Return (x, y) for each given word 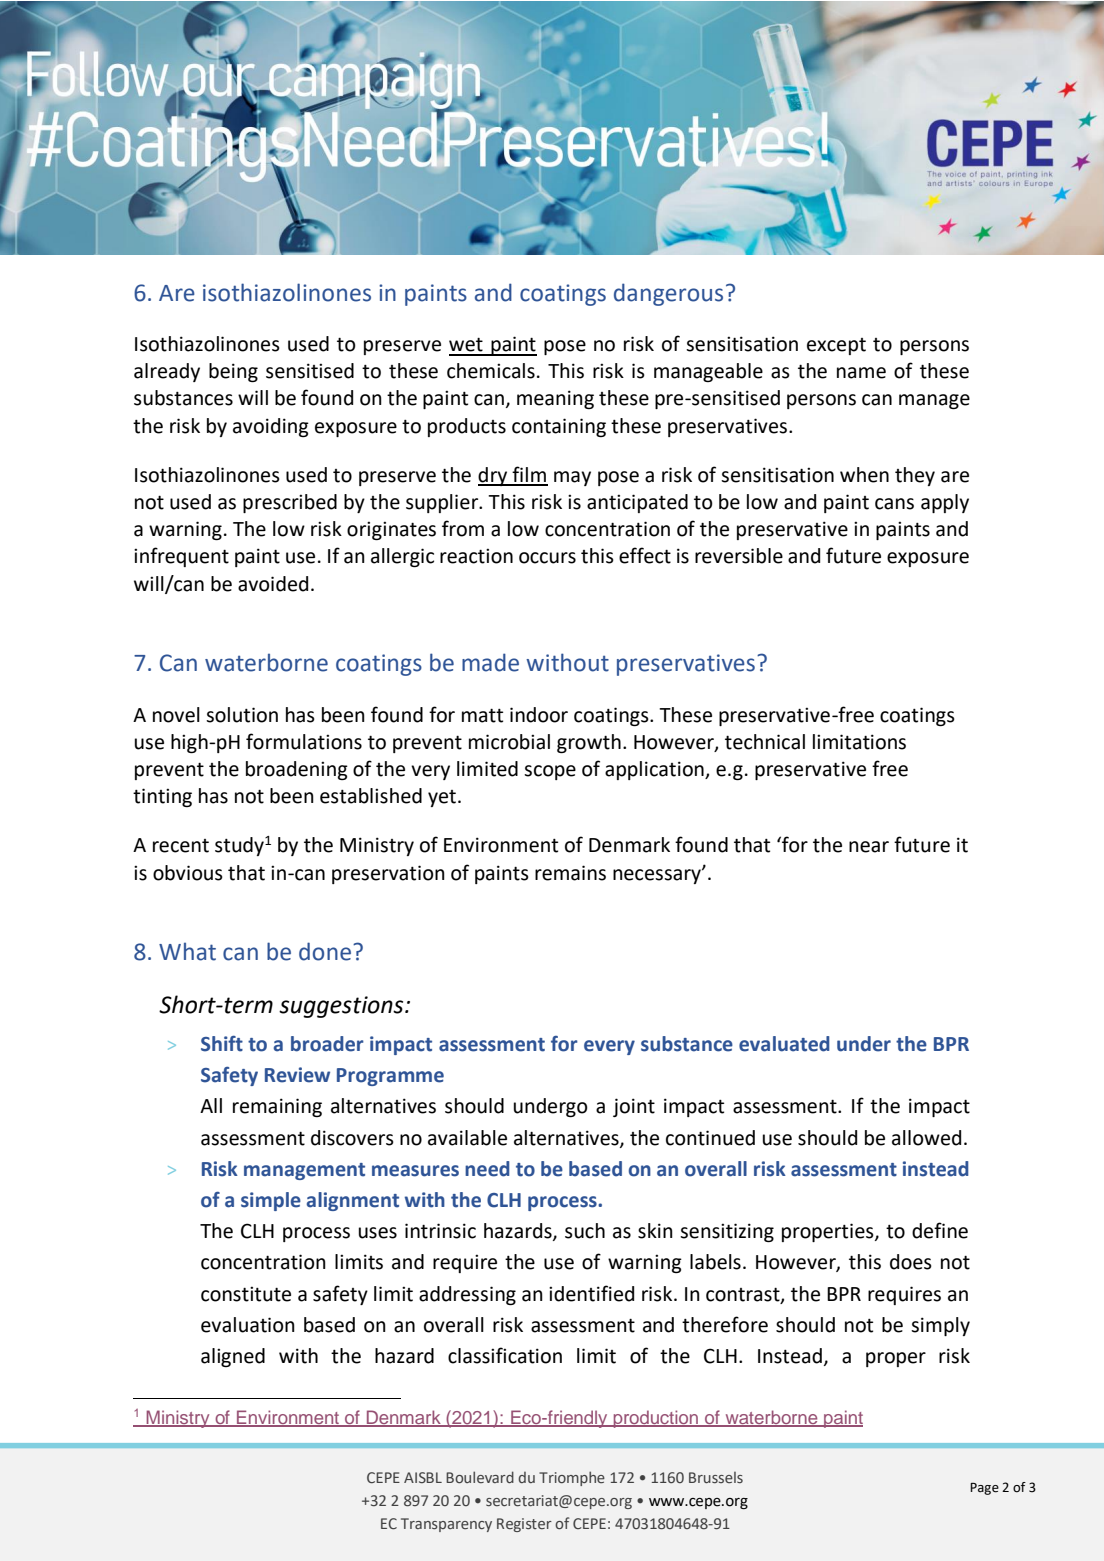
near (869, 847)
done (326, 951)
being (233, 372)
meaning (555, 399)
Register (524, 1525)
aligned (233, 1357)
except (836, 346)
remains (570, 873)
